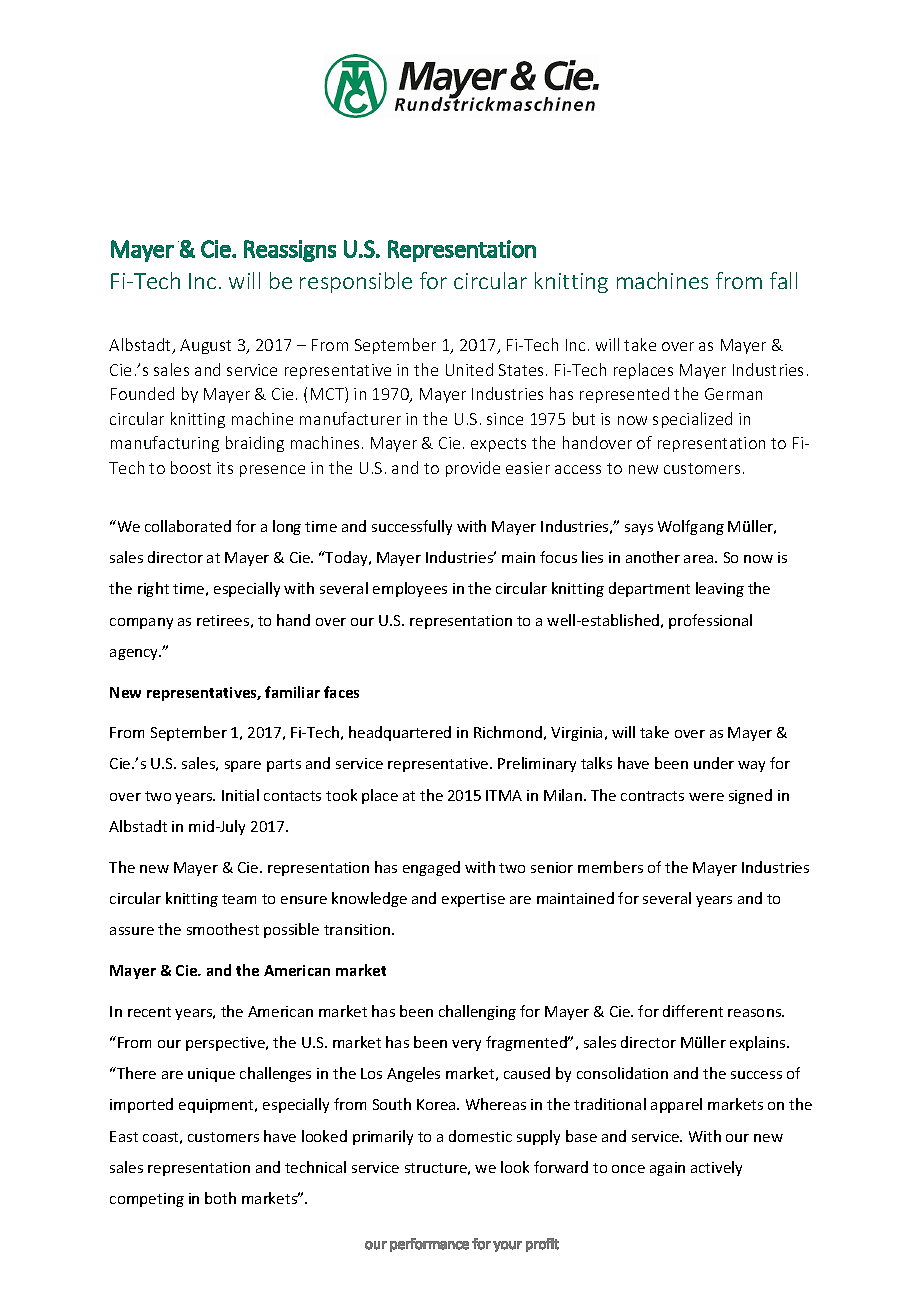 This screenshot has width=924, height=1308. What do you see at coordinates (716, 1168) in the screenshot?
I see `actively` at bounding box center [716, 1168].
